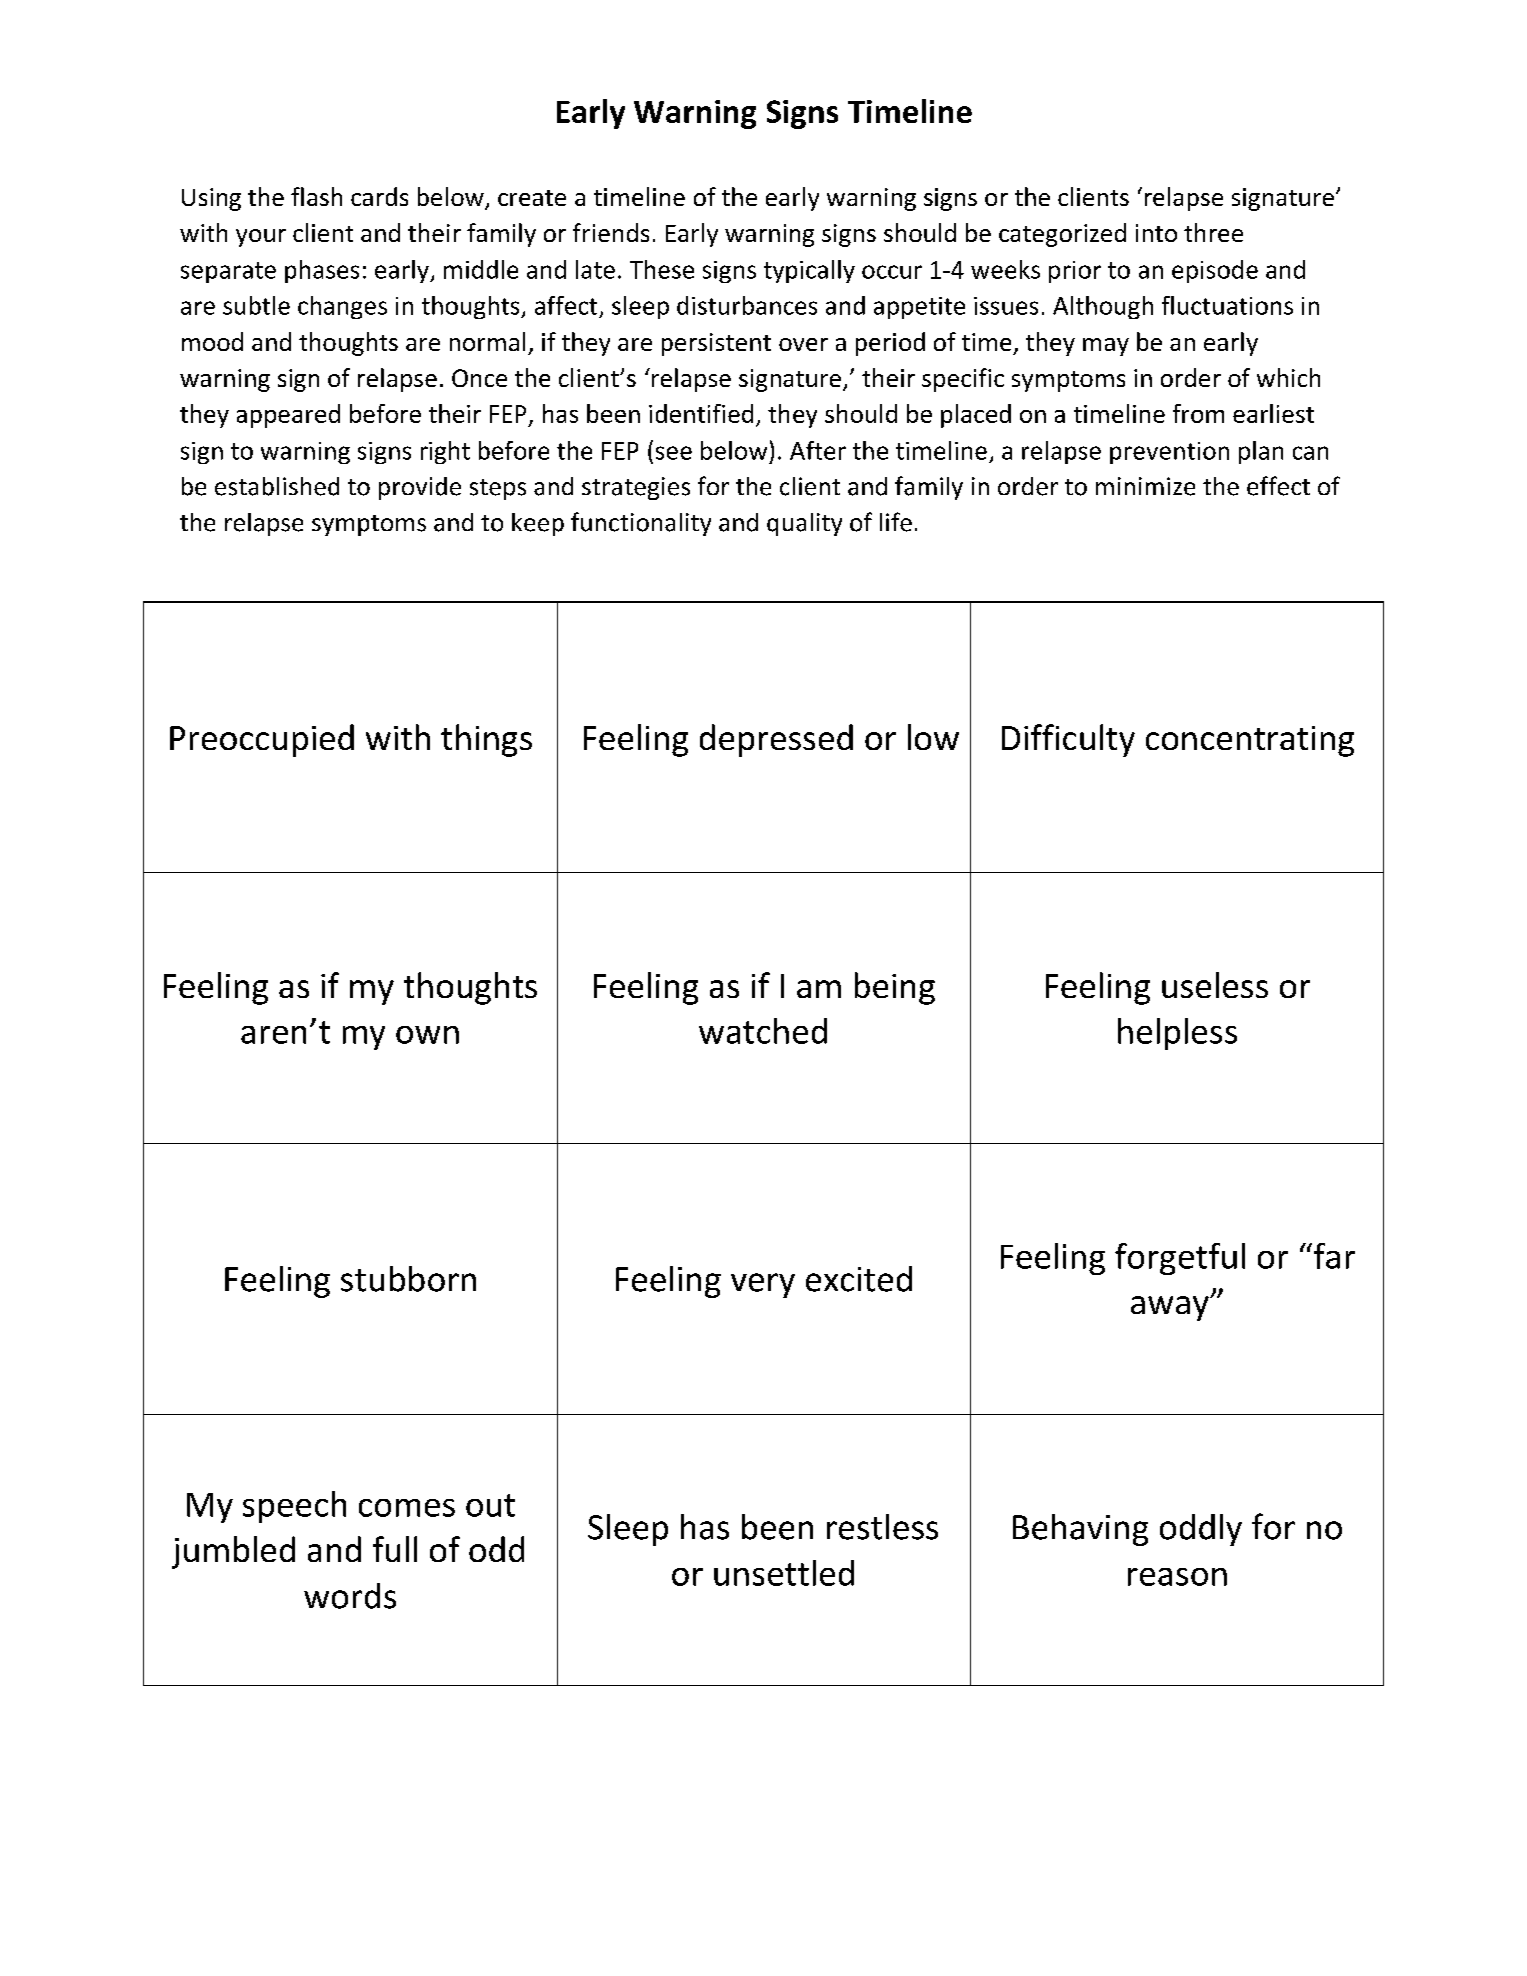  What do you see at coordinates (322, 271) in the page?
I see `phases` at bounding box center [322, 271].
